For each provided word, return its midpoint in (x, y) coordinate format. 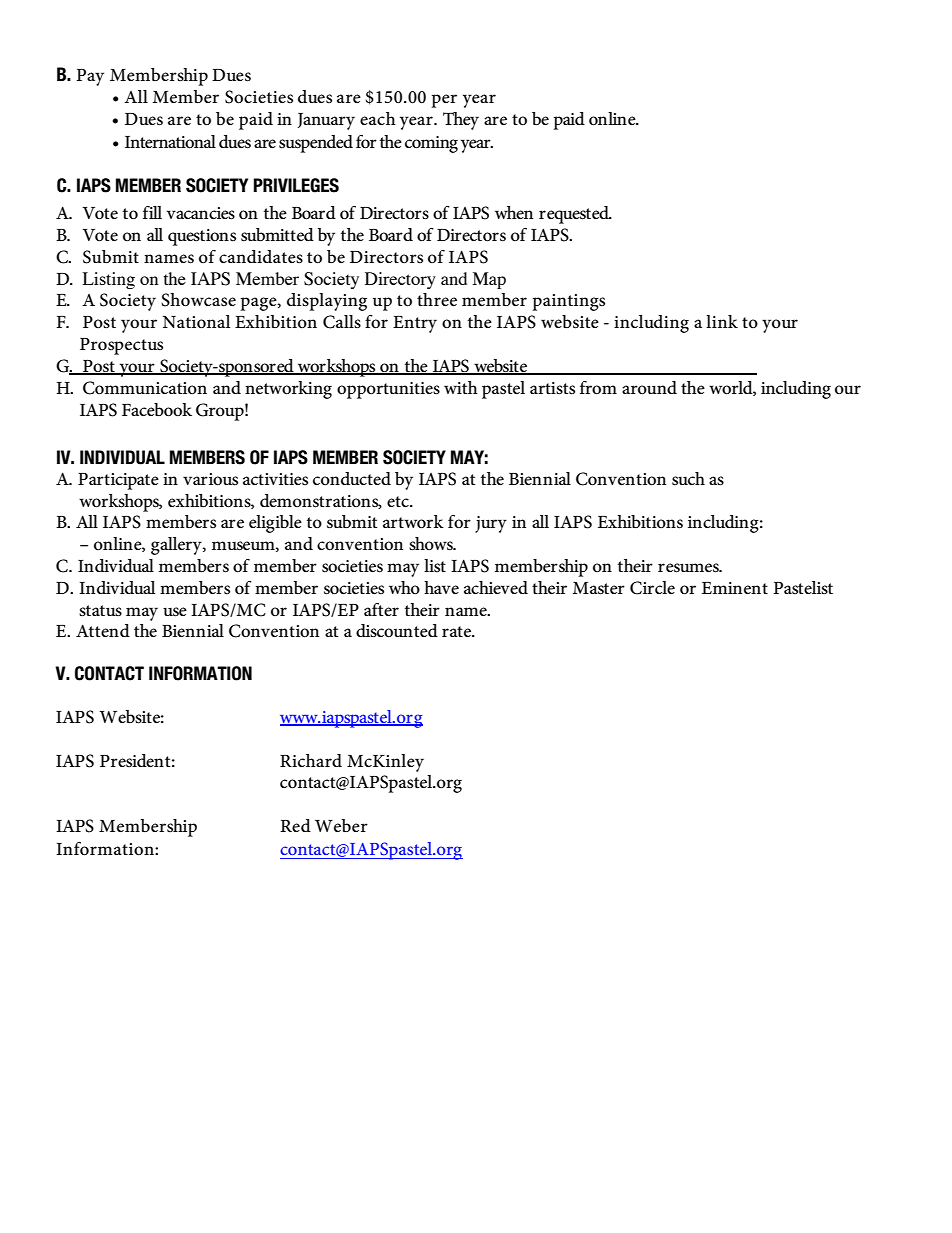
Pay (90, 77)
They (461, 121)
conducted (352, 479)
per (444, 101)
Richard (311, 761)
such (688, 479)
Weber (341, 826)
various (210, 479)
